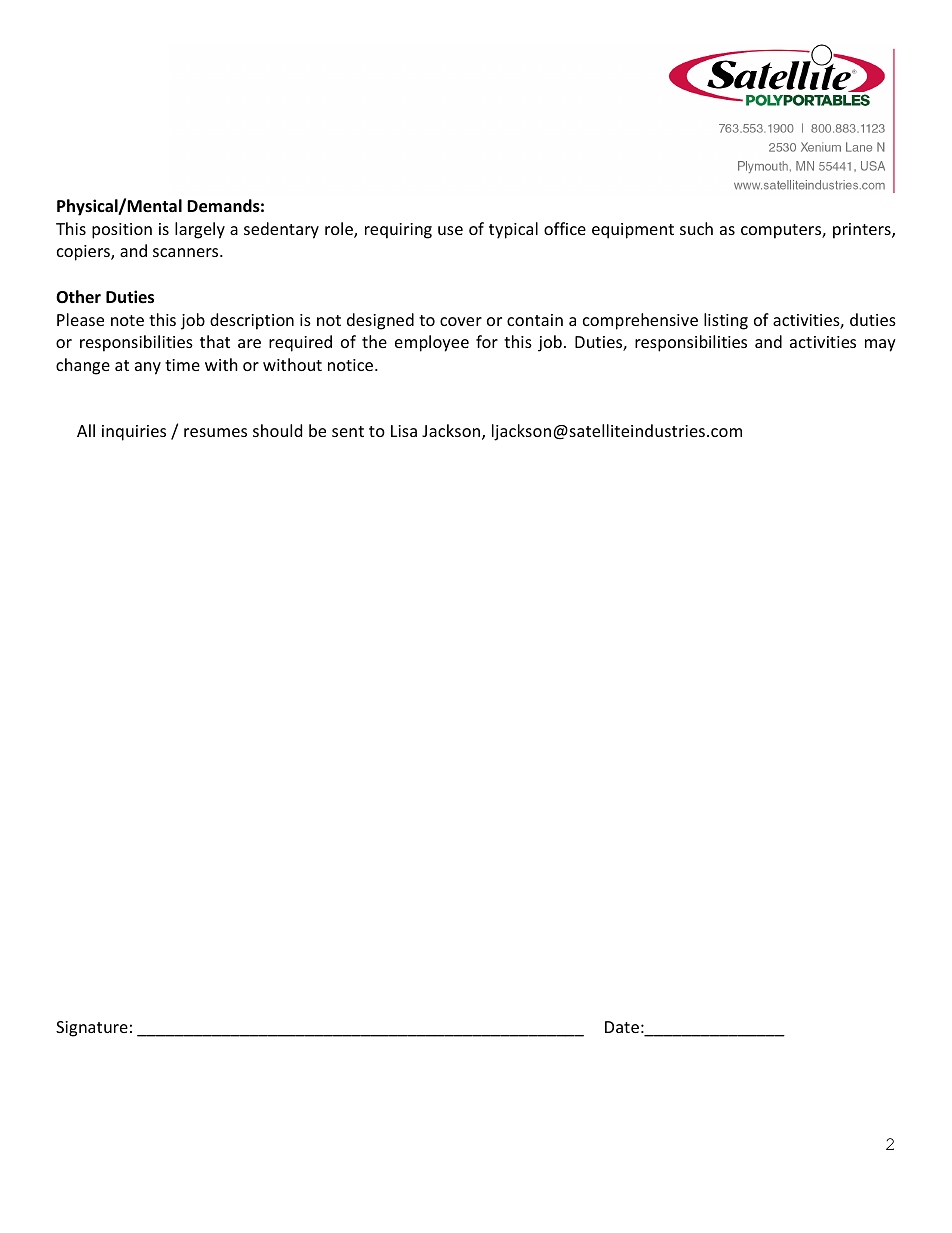  What do you see at coordinates (450, 230) in the screenshot?
I see `use` at bounding box center [450, 230].
